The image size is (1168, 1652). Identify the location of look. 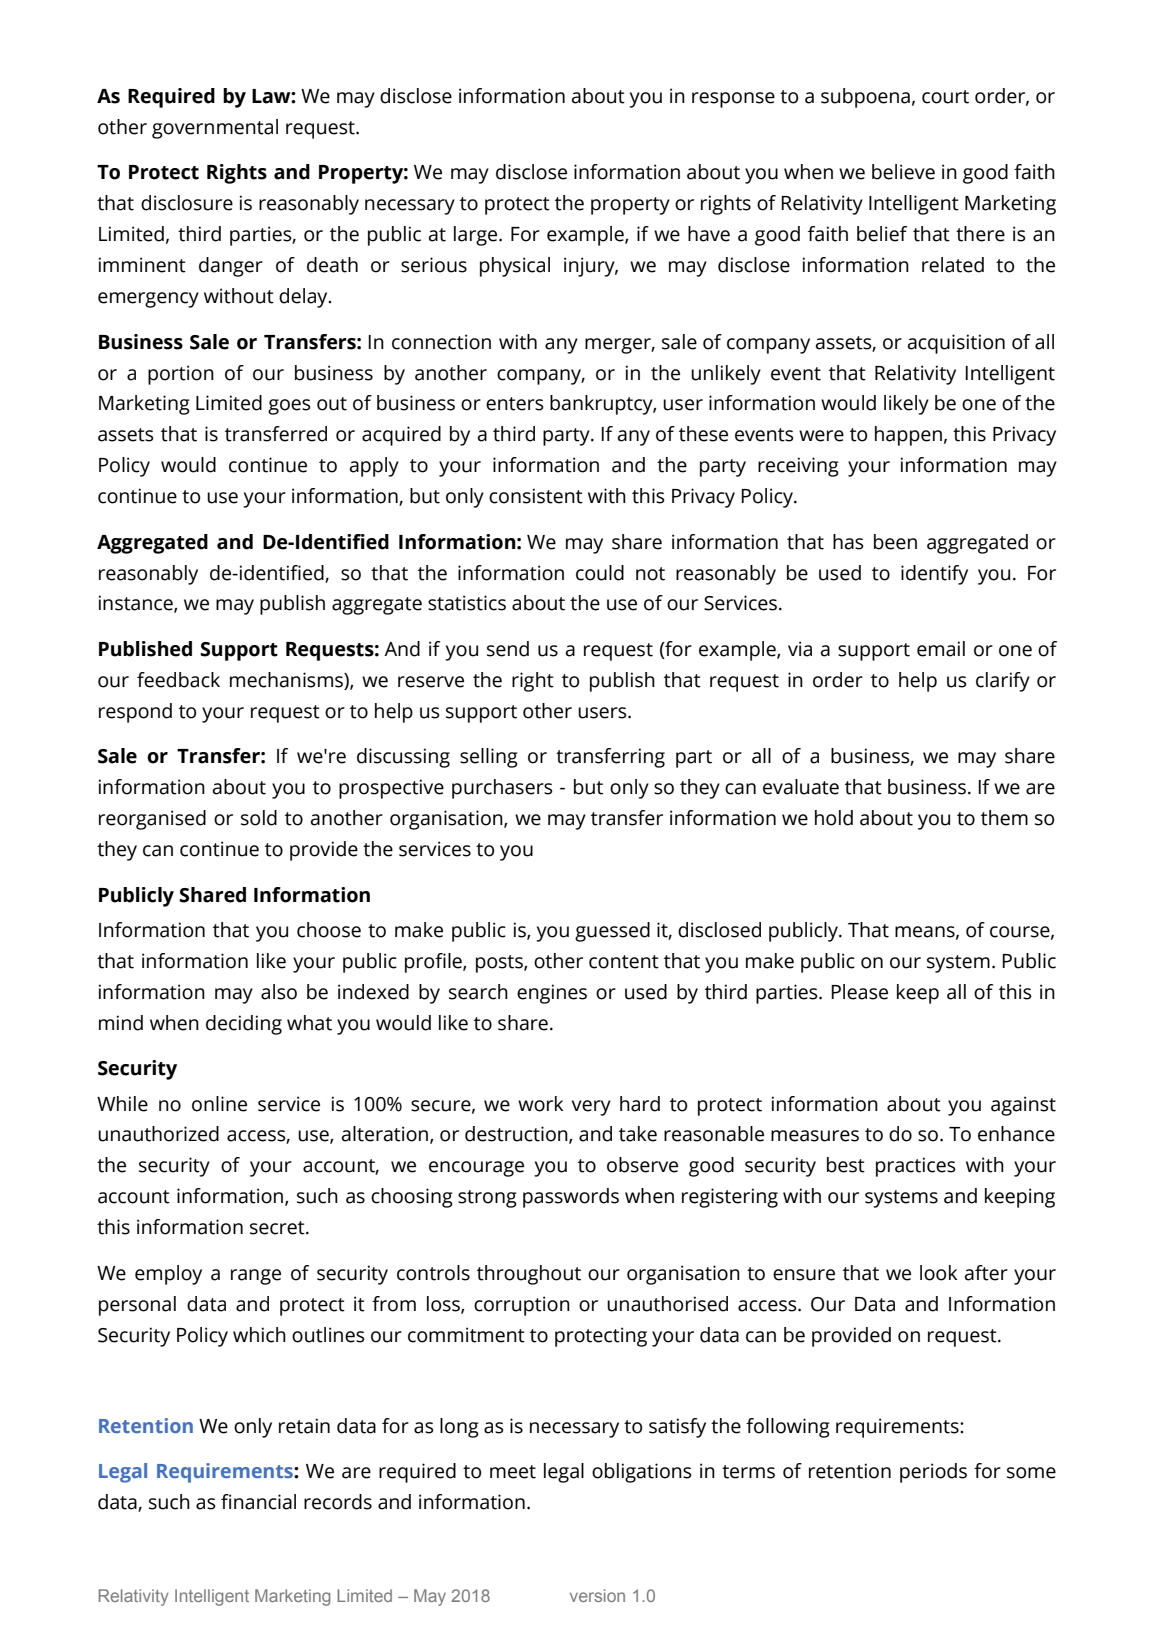
(939, 1273).
